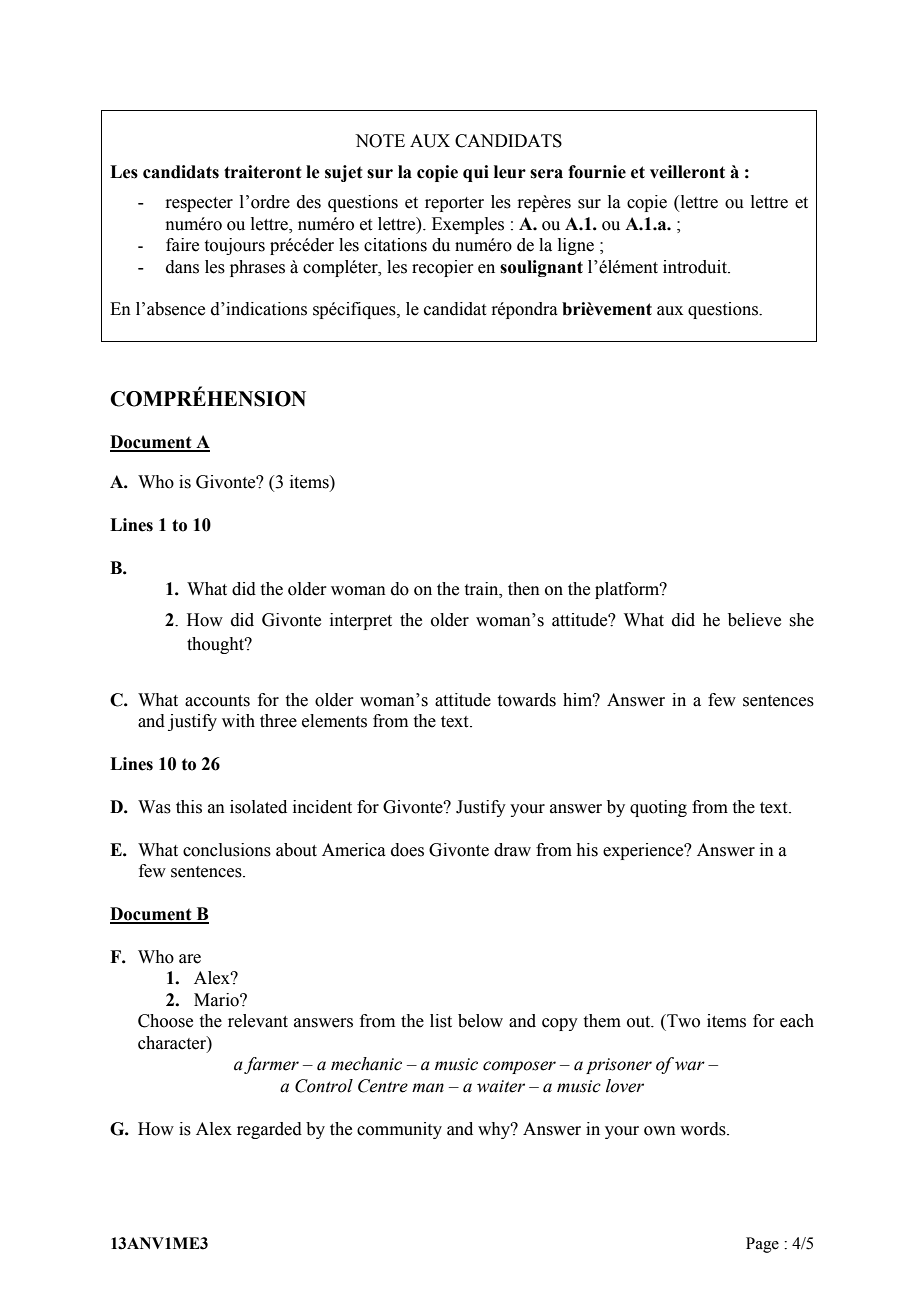  I want to click on community, so click(399, 1130).
